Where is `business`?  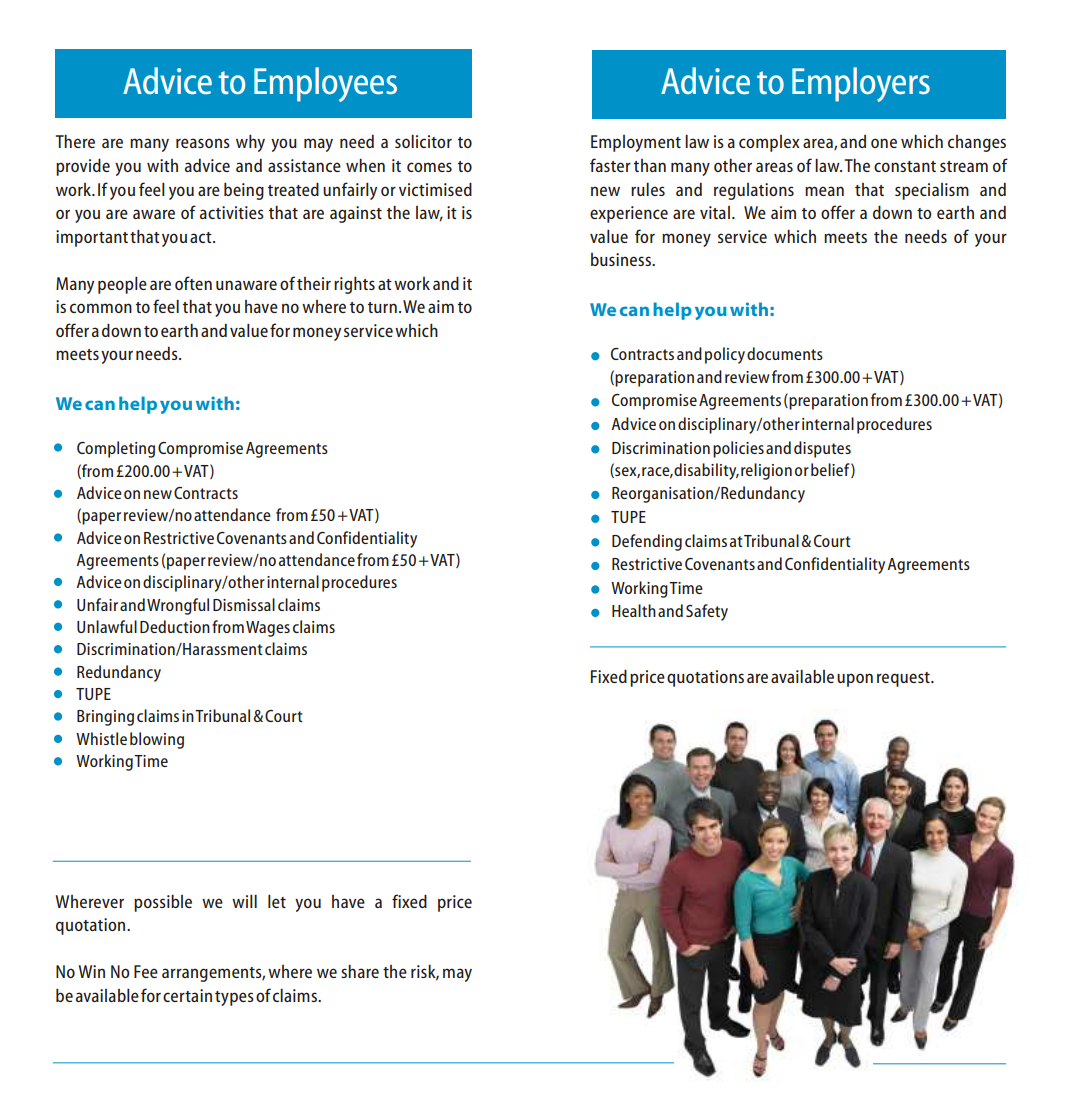 business is located at coordinates (622, 259).
